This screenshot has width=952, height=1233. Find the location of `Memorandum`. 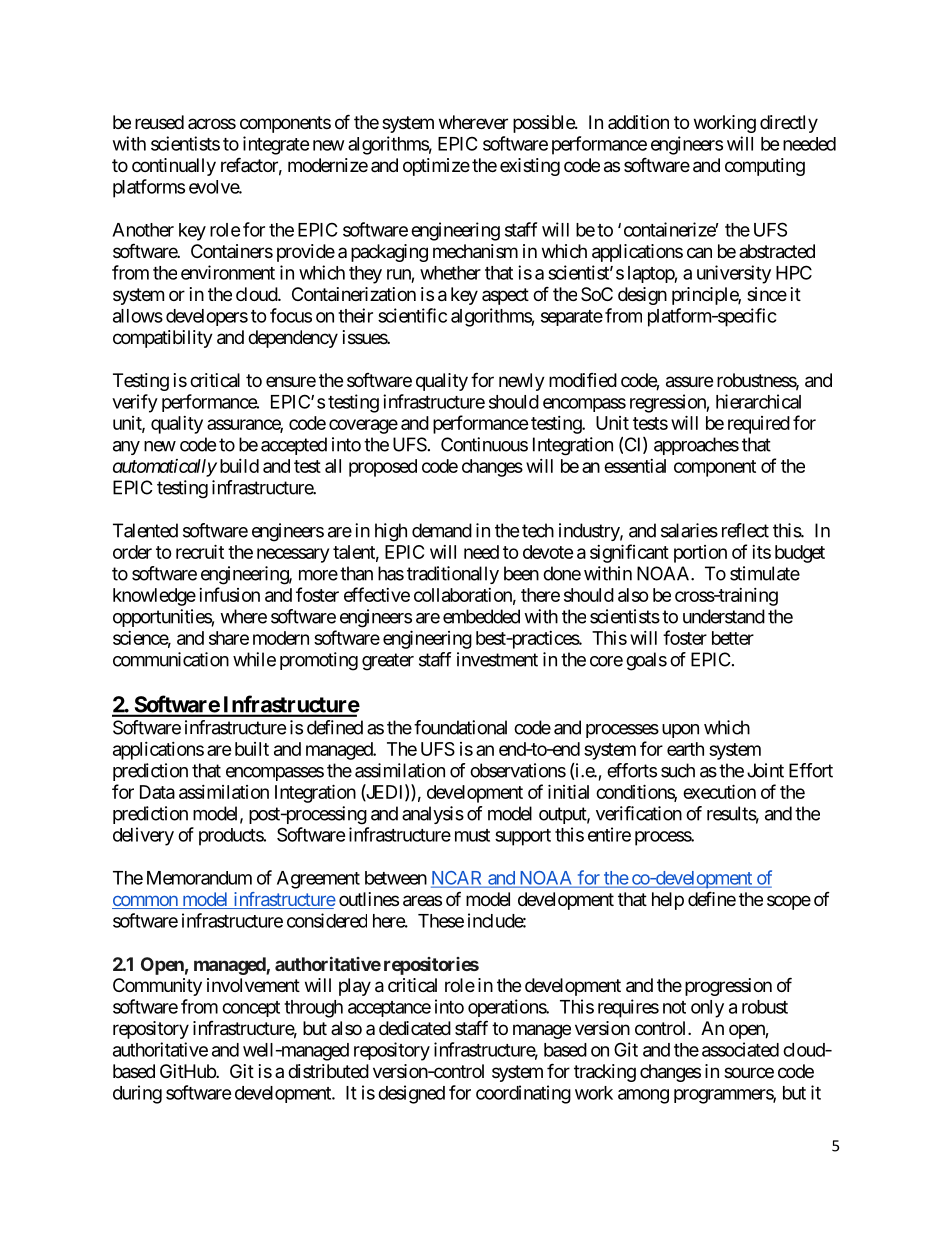

Memorandum is located at coordinates (199, 878).
